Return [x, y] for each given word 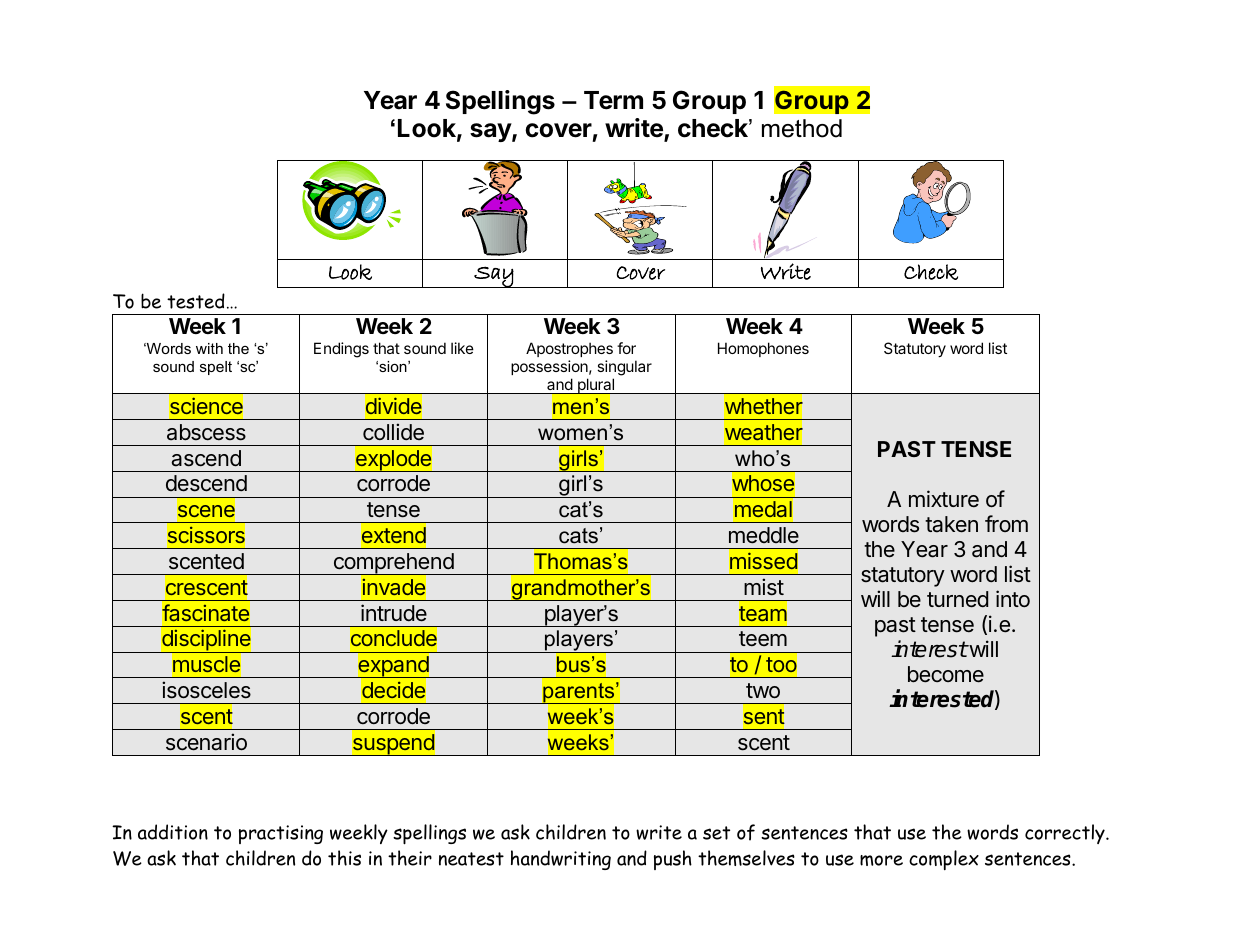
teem [763, 639]
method [802, 128]
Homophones [763, 349]
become [946, 674]
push [673, 860]
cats [578, 536]
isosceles [206, 690]
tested [196, 301]
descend [206, 483]
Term [613, 100]
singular [624, 368]
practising [281, 834]
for [626, 348]
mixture [944, 499]
